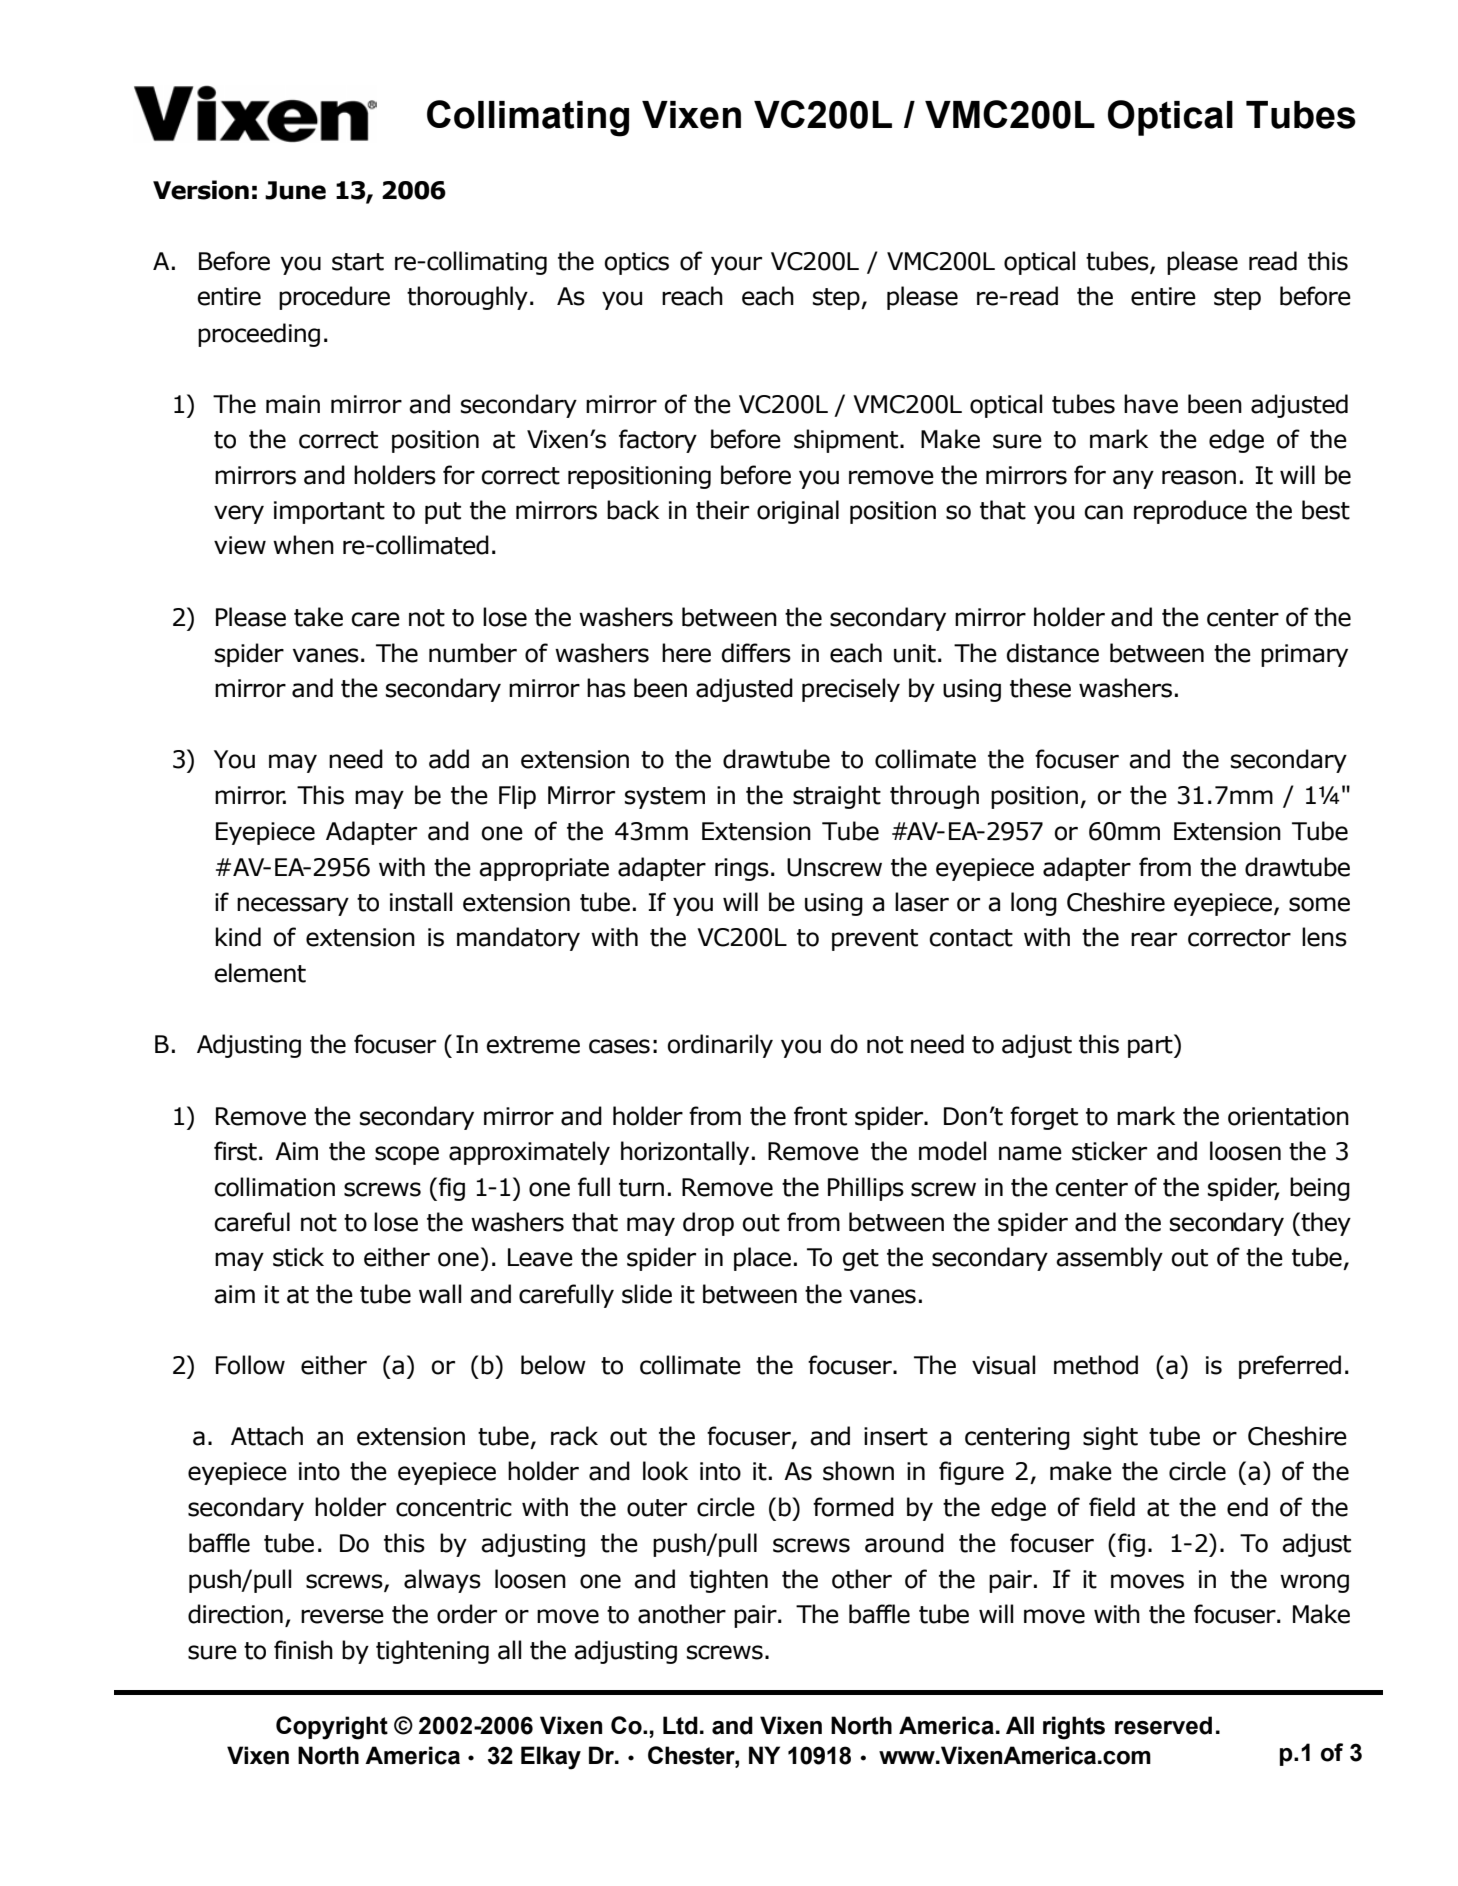  Describe the element at coordinates (1154, 939) in the page. I see `rear` at that location.
